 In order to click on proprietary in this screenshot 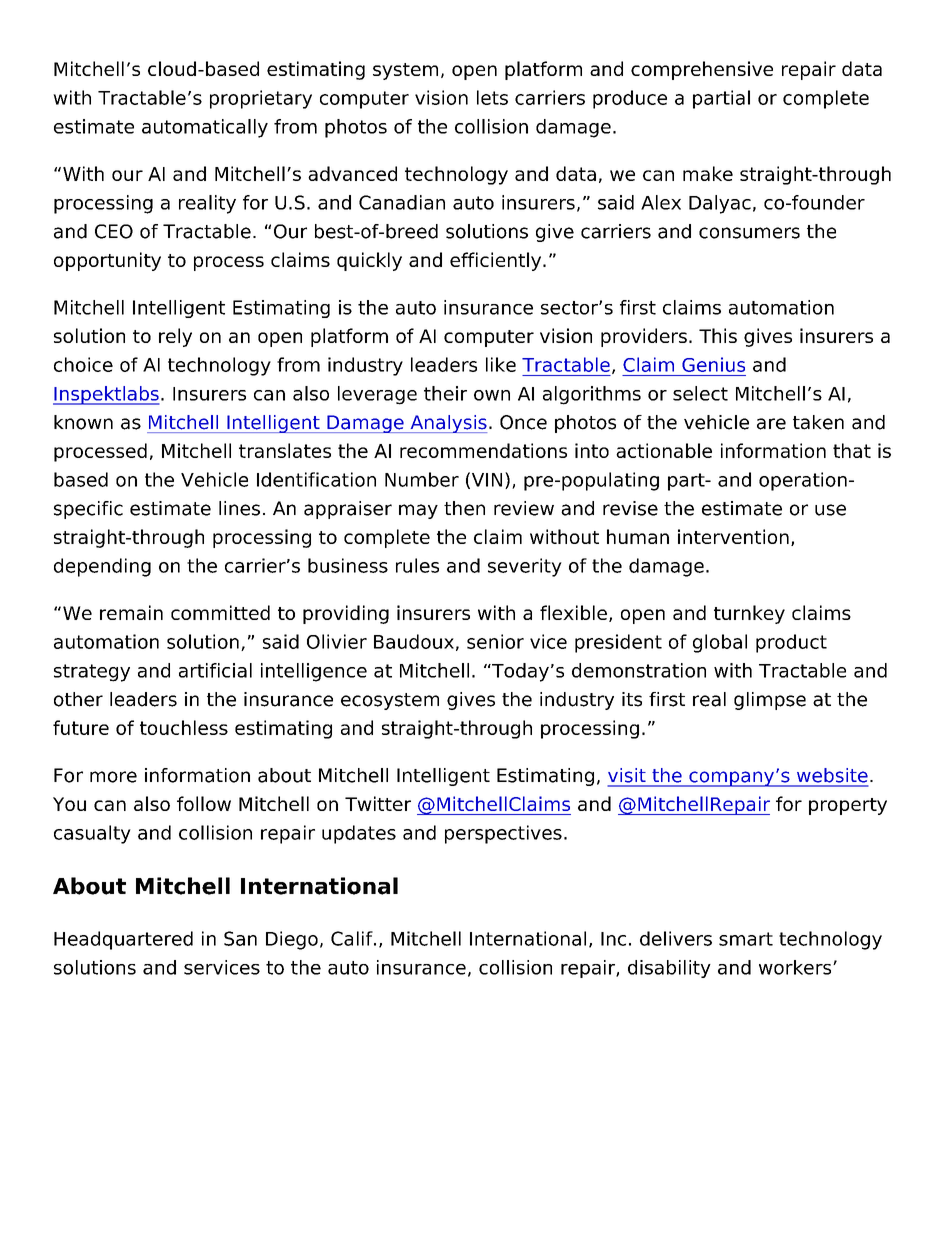, I will do `click(261, 99)`.
